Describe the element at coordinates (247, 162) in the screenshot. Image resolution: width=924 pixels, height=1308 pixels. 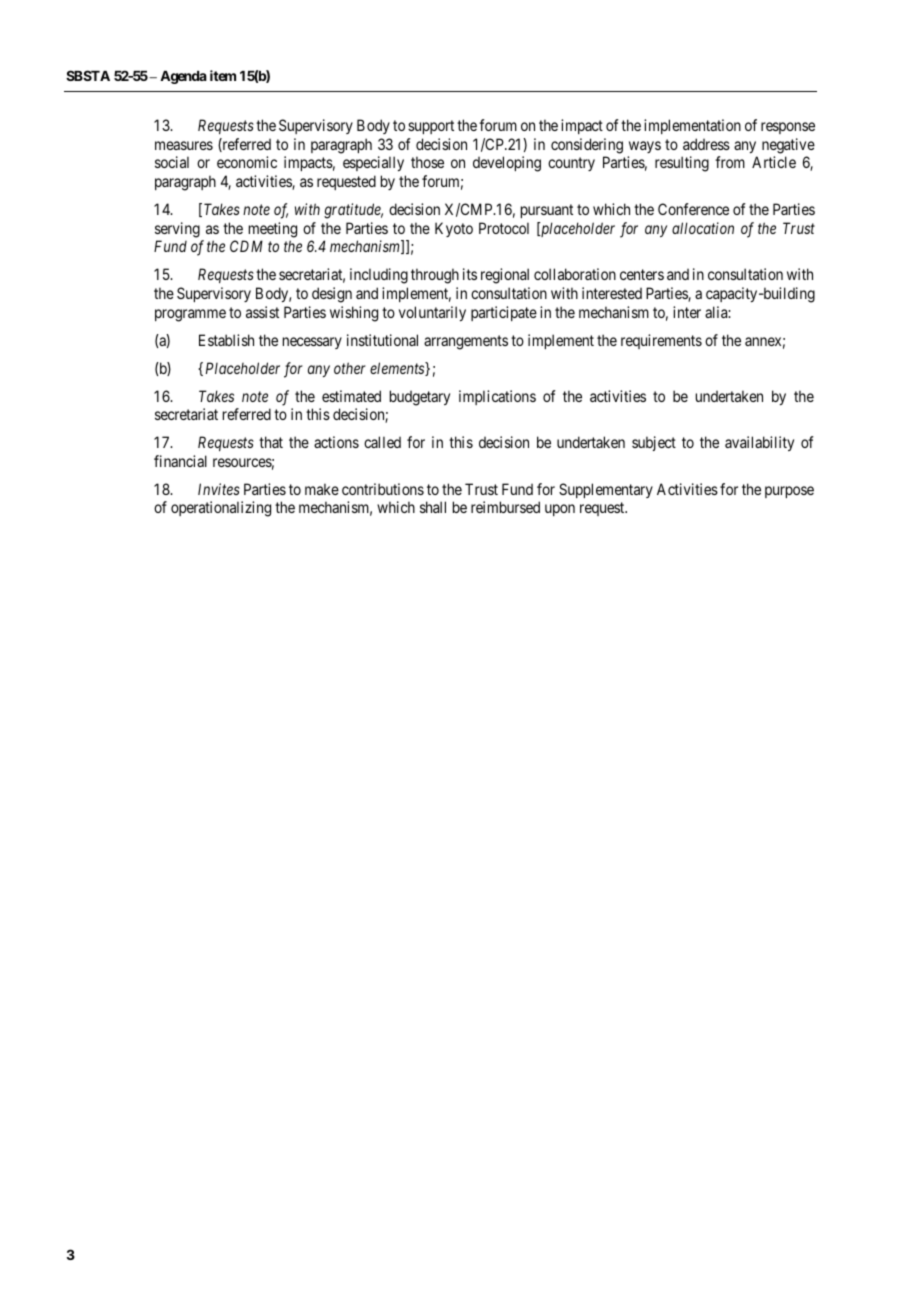
I see `economic` at that location.
